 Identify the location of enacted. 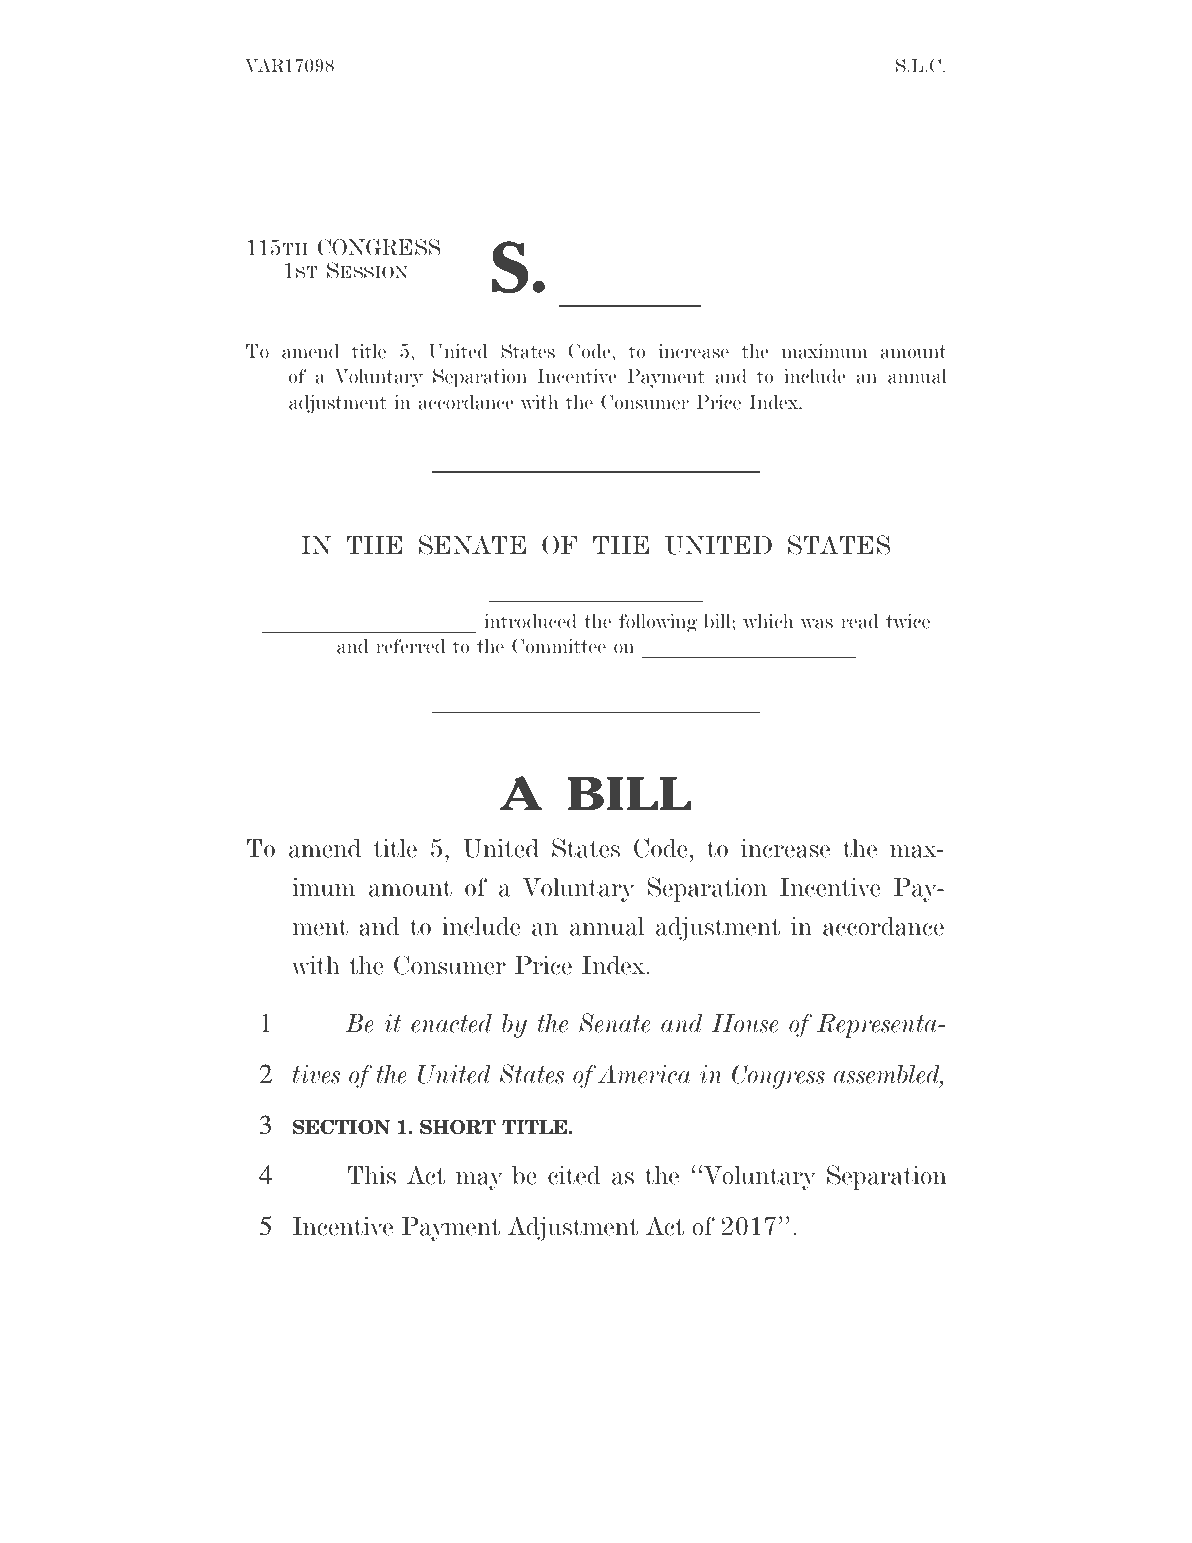
(451, 1023).
